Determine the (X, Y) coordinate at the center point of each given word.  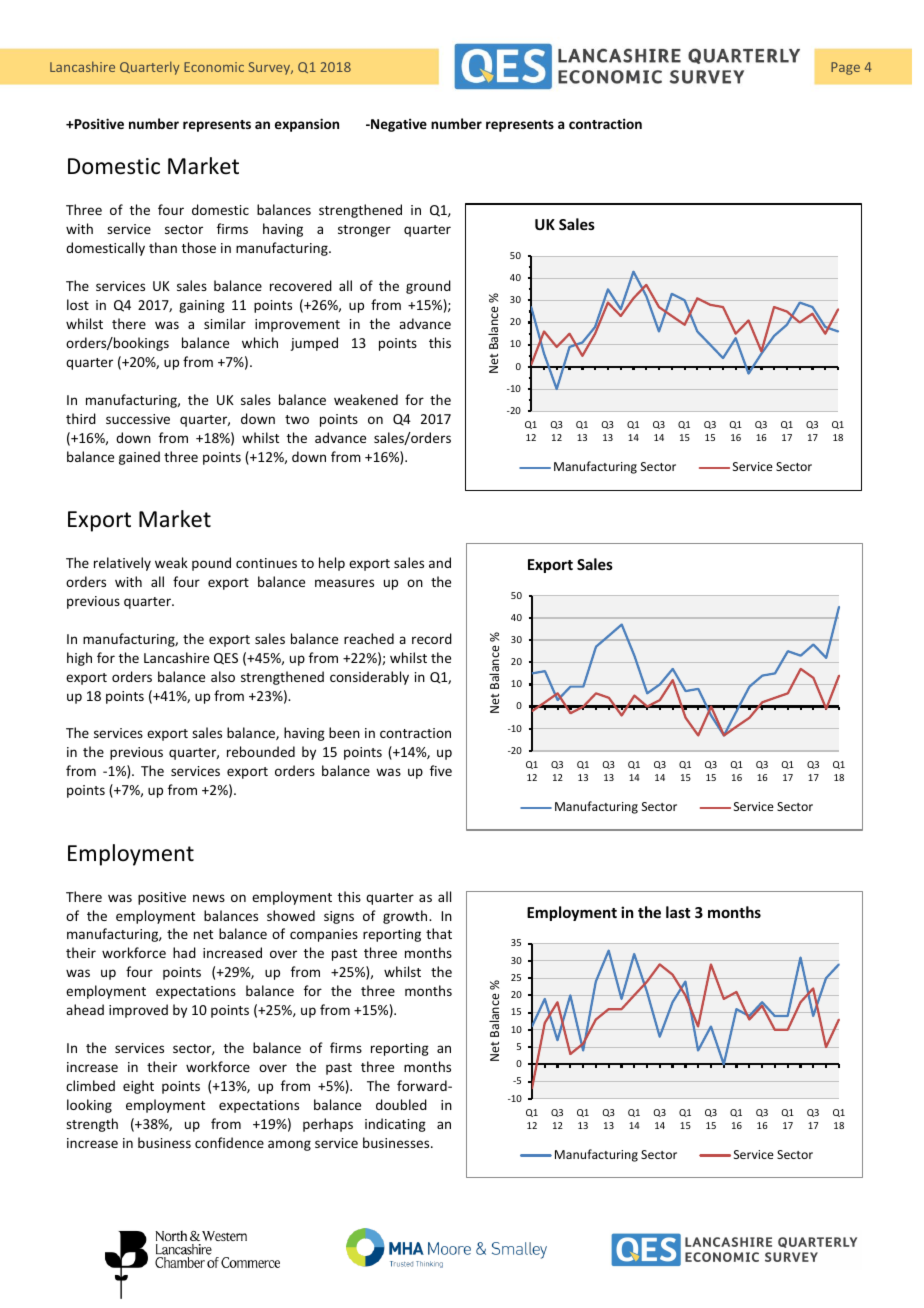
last (678, 912)
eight (138, 1087)
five (441, 770)
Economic (214, 67)
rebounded (261, 751)
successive (138, 419)
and (440, 562)
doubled (401, 1104)
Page (845, 68)
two (297, 419)
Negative (398, 125)
